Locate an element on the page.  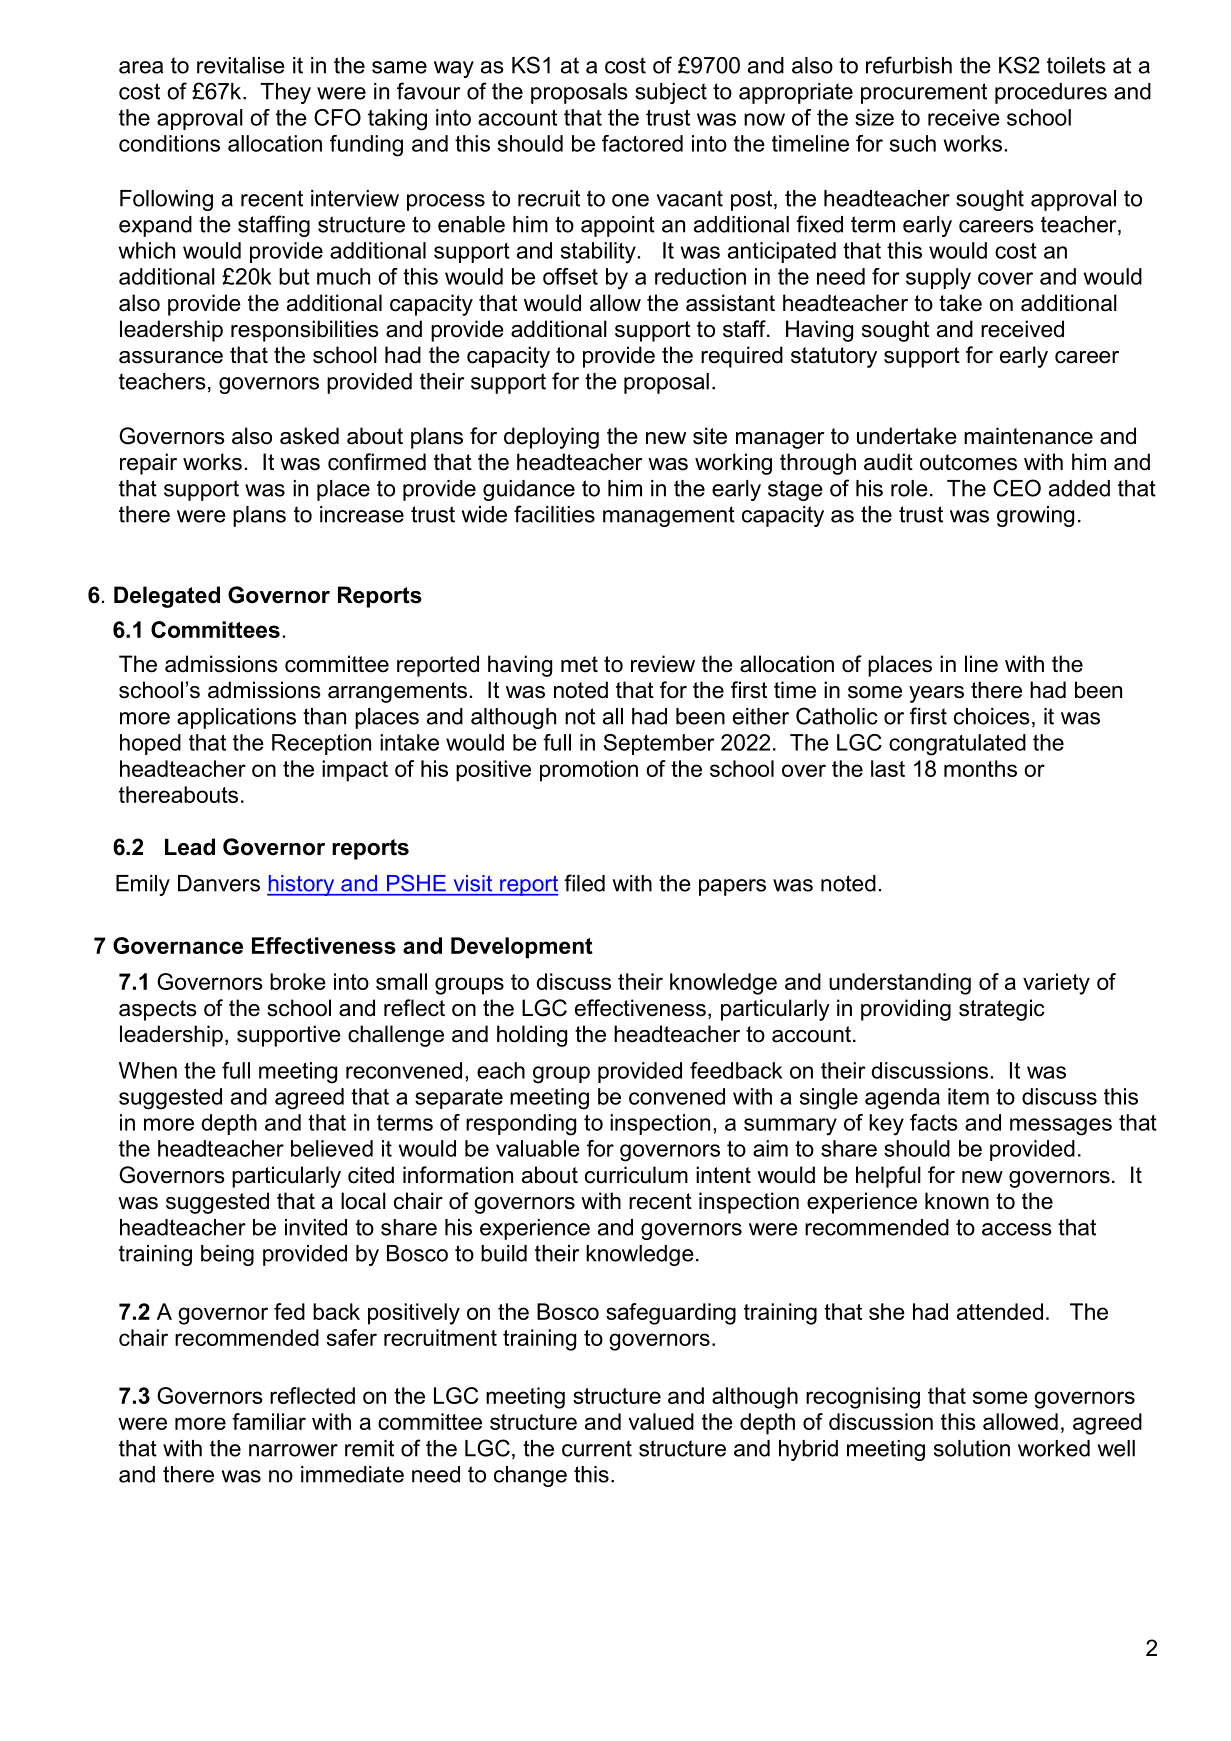
procedures is located at coordinates (1051, 93).
